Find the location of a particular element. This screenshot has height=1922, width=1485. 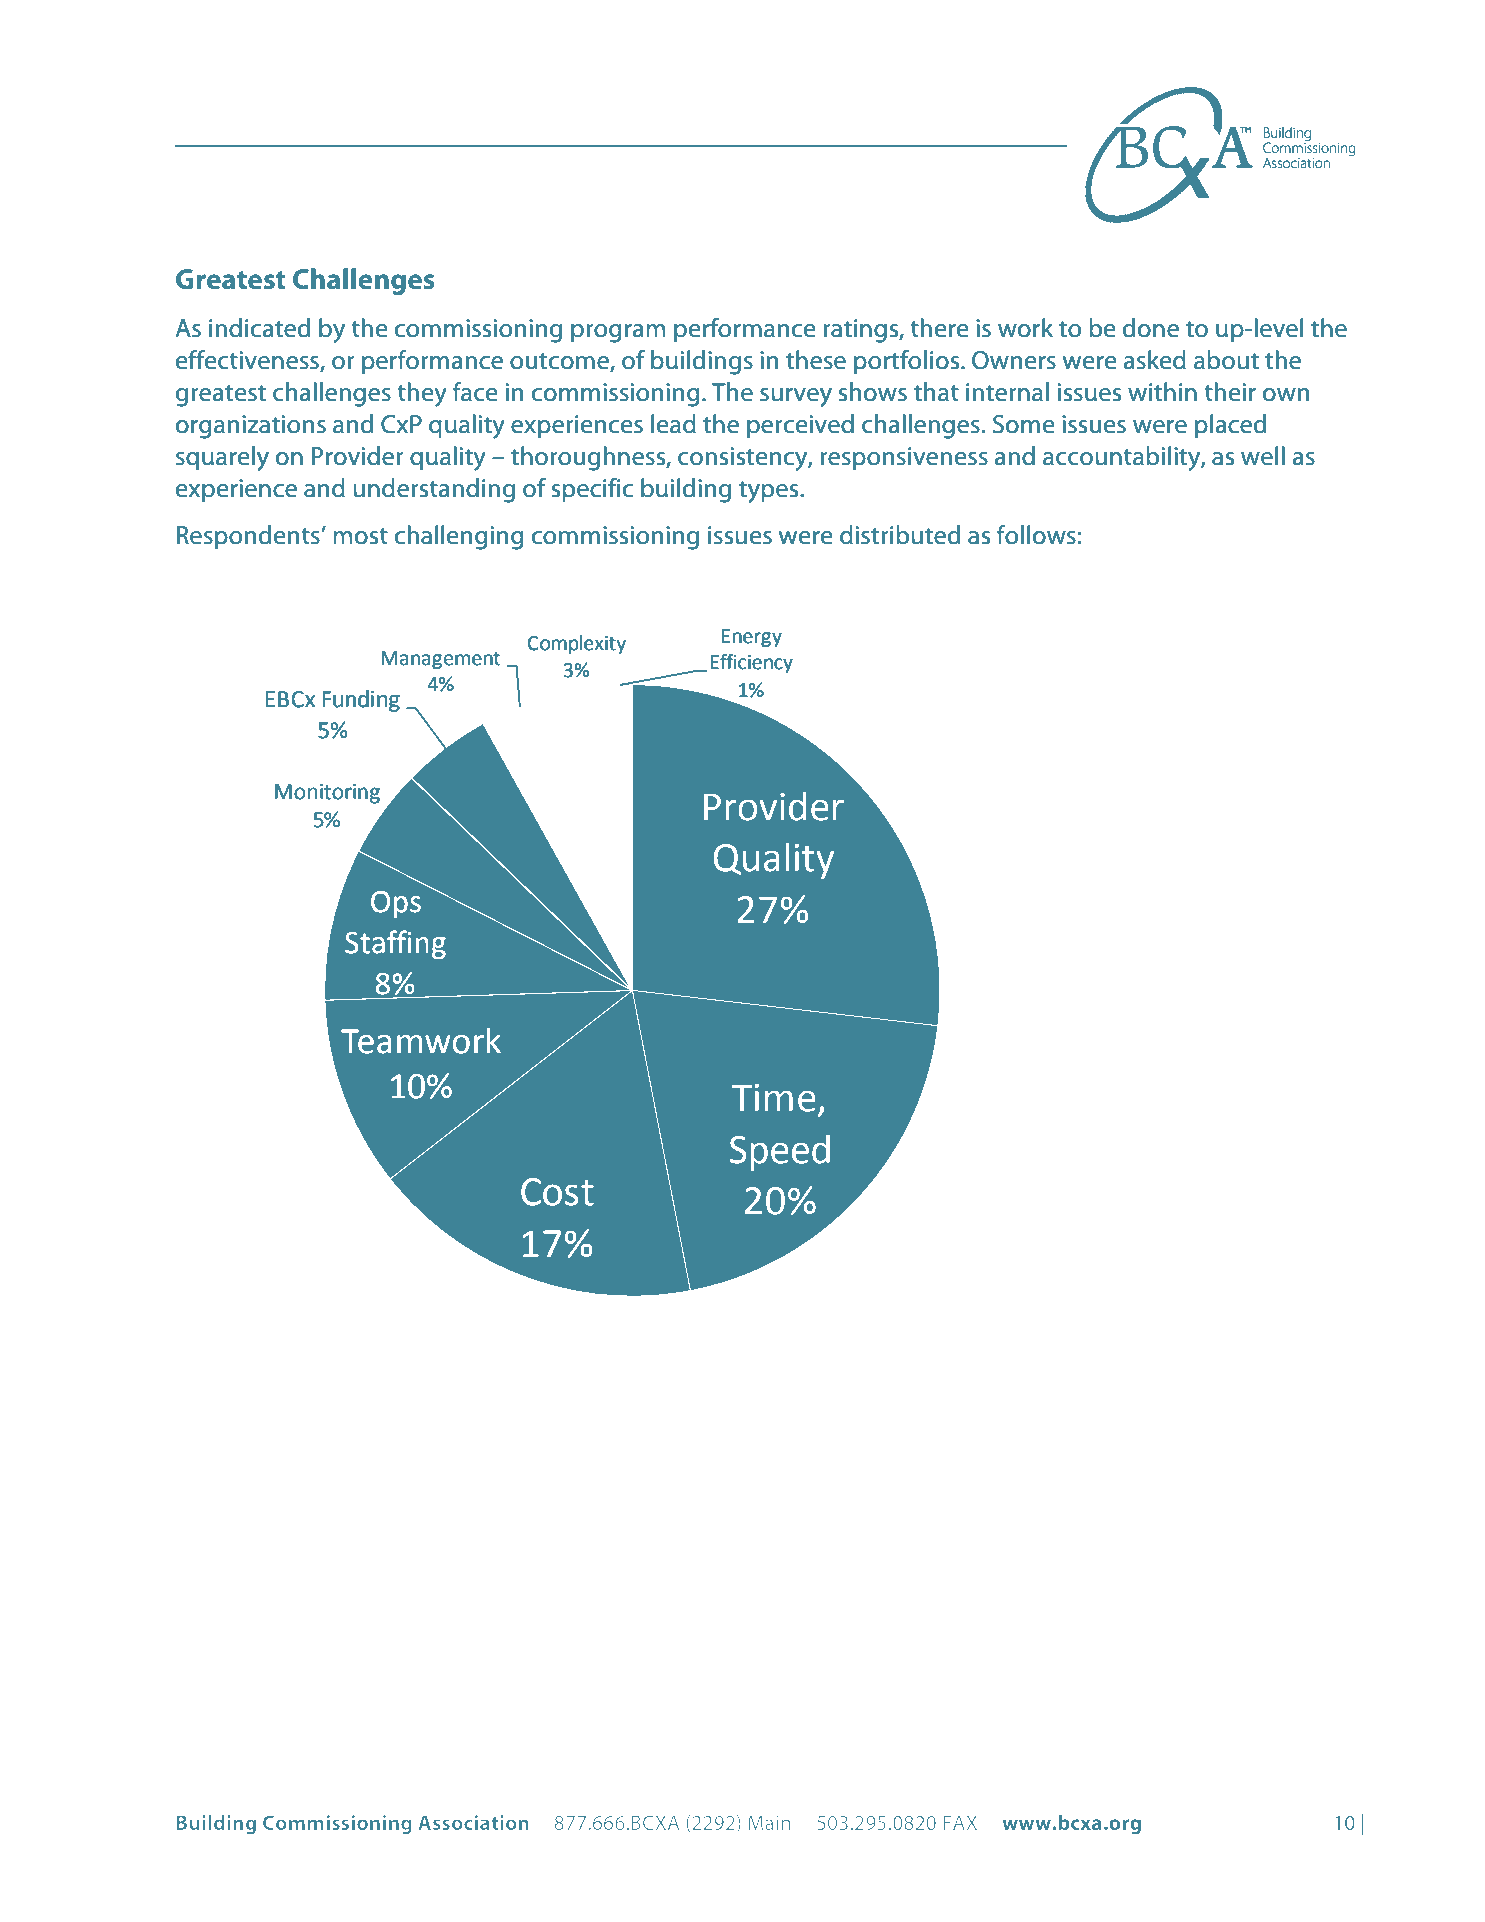

Efficiency is located at coordinates (751, 663).
